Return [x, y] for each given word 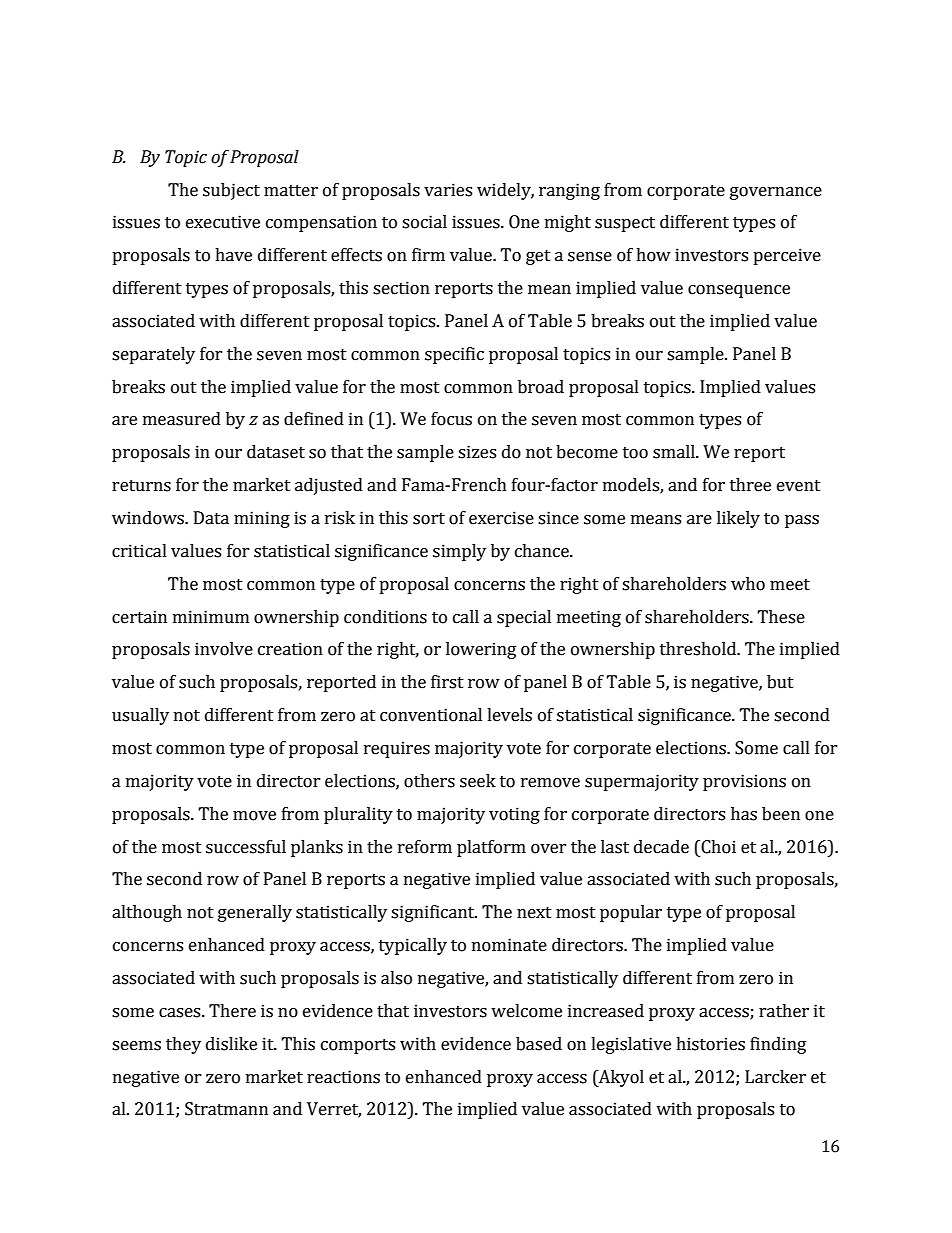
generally [255, 913]
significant [434, 913]
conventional [431, 715]
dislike [231, 1044]
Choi [717, 847]
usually [140, 716]
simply [459, 552]
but [780, 682]
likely [738, 519]
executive [223, 222]
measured [182, 419]
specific [454, 355]
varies [448, 190]
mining [262, 519]
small [675, 452]
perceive [787, 256]
